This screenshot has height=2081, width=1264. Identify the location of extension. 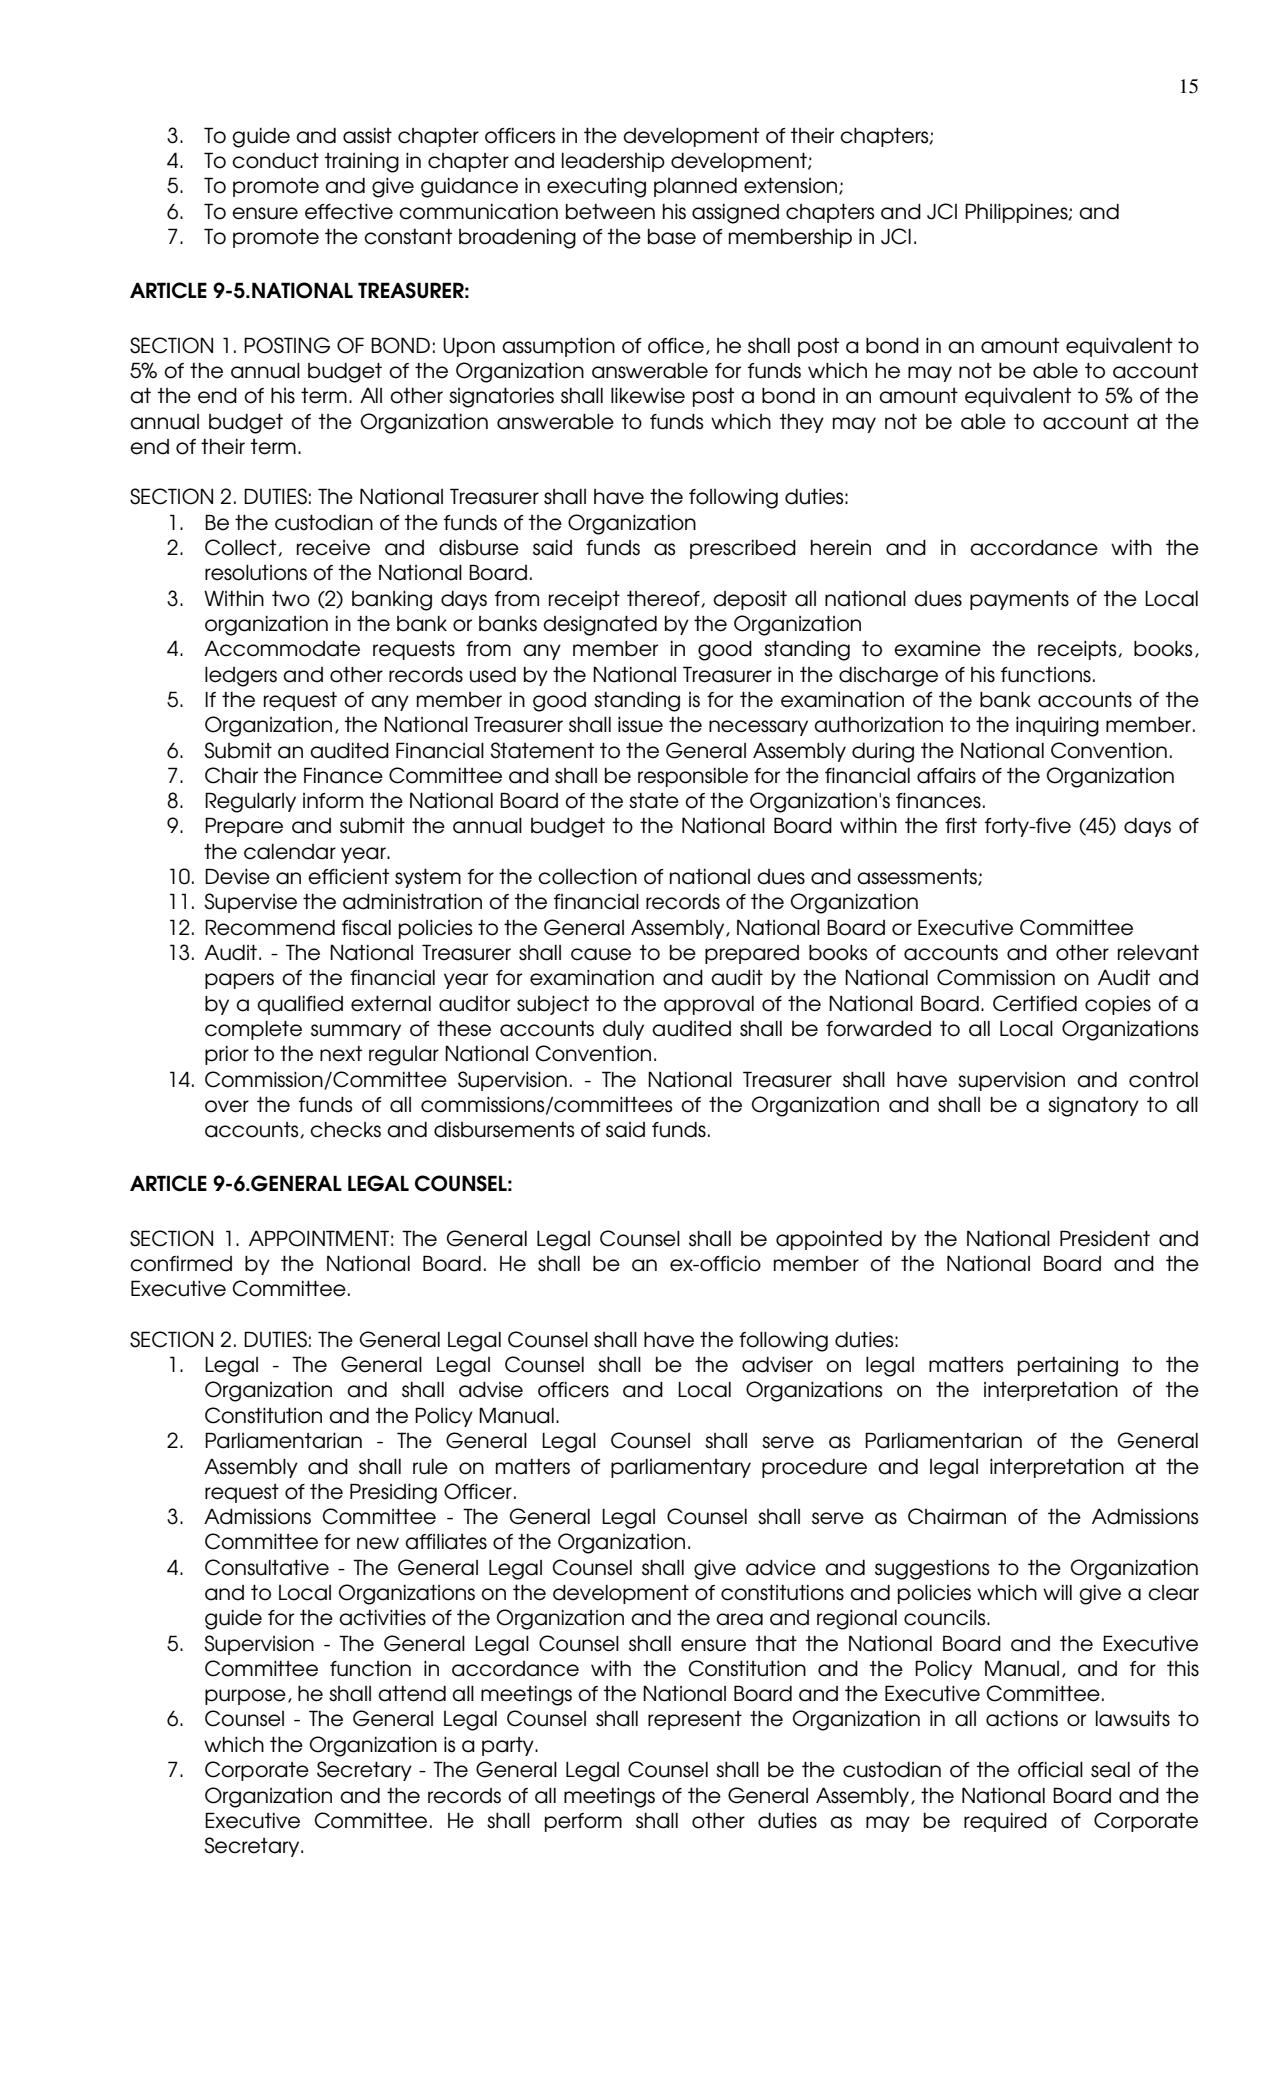
(792, 186).
